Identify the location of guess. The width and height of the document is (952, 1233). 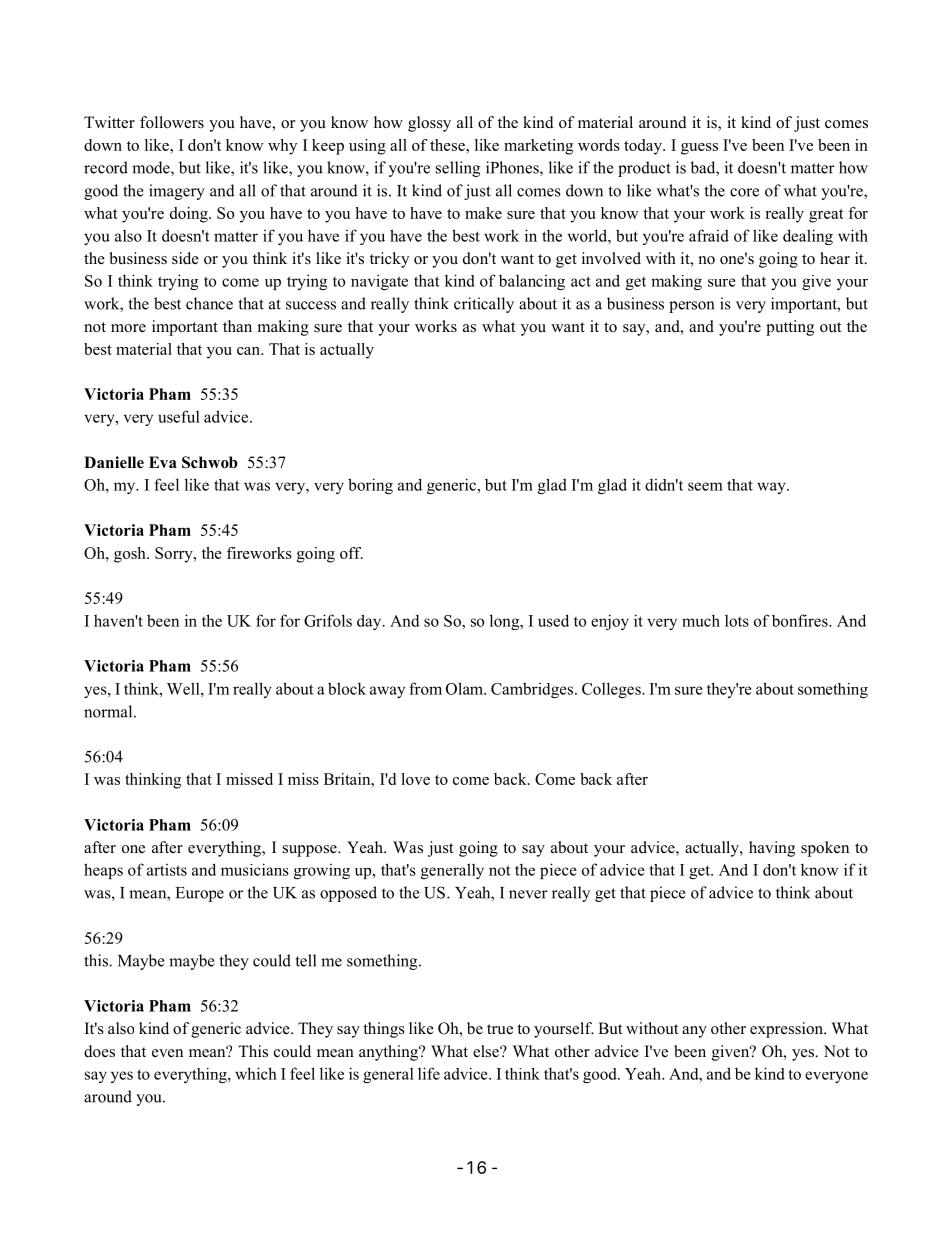
(699, 149).
